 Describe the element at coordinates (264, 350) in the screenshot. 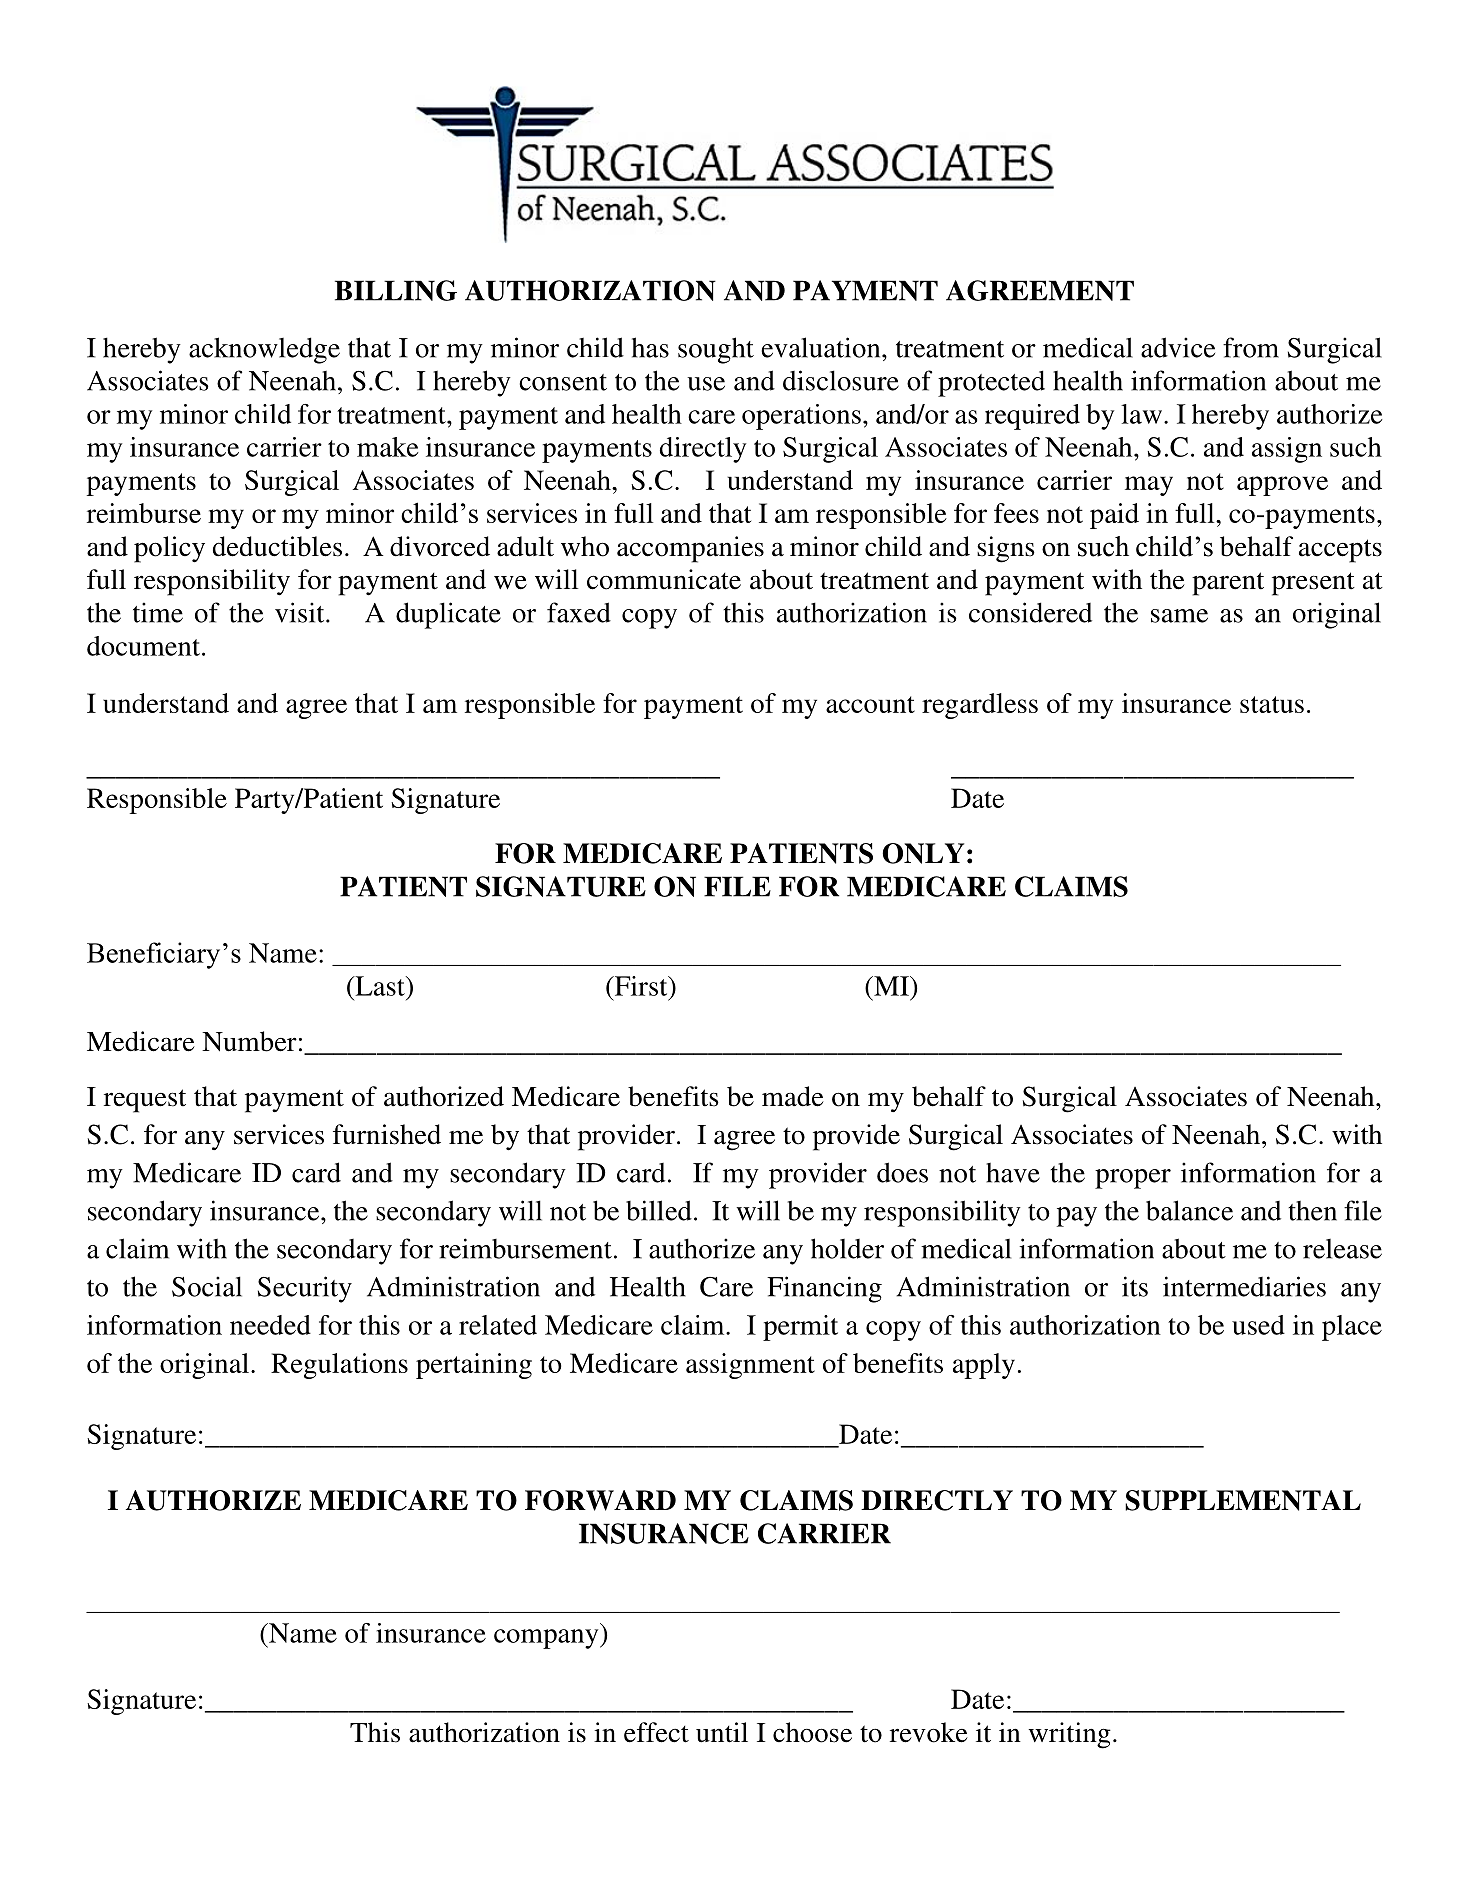

I see `acknowledge` at that location.
